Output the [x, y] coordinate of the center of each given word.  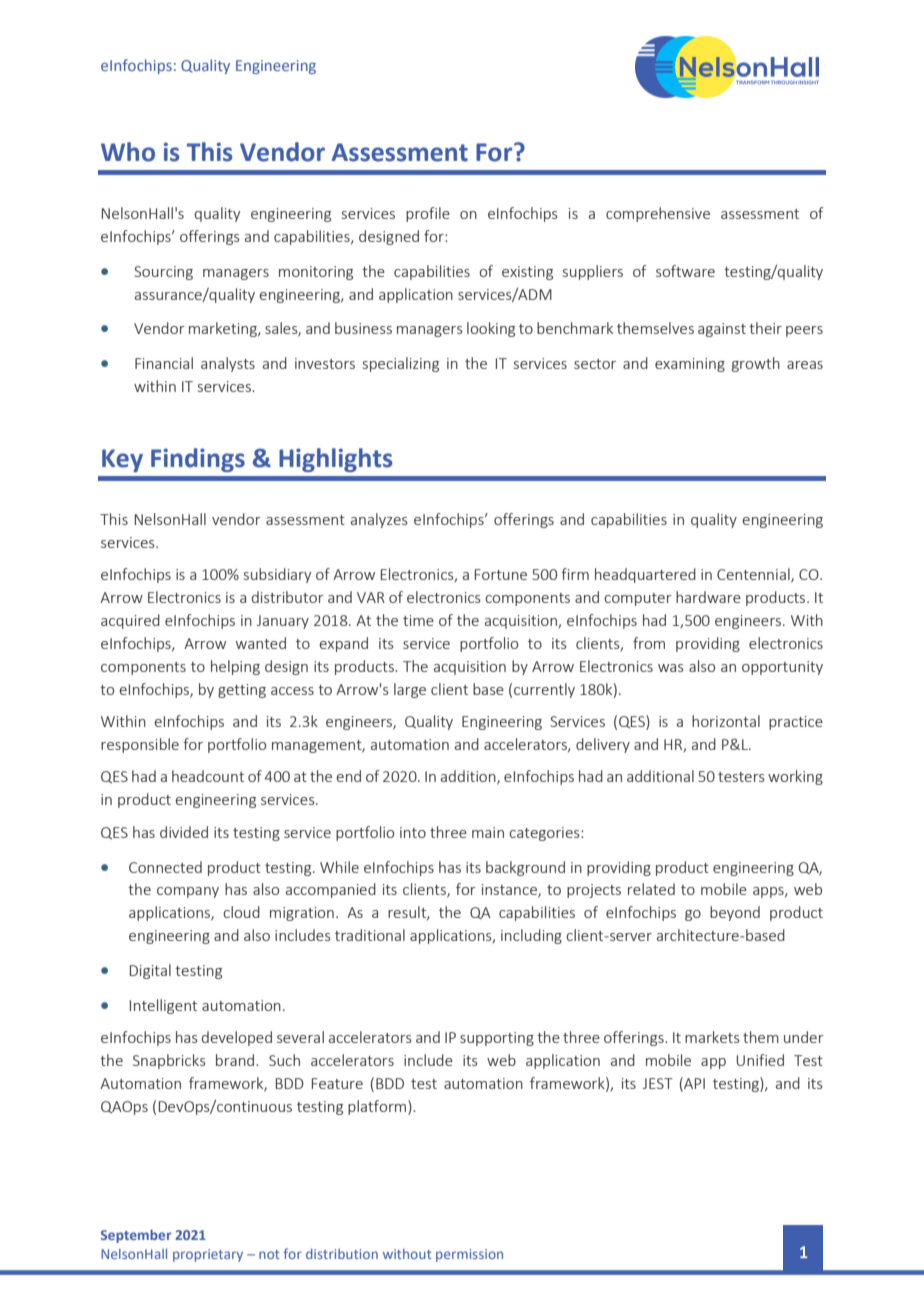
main [488, 832]
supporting [497, 1039]
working [795, 777]
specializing [401, 364]
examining [690, 365]
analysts [228, 364]
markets [712, 1037]
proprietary [208, 1255]
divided [184, 832]
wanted [261, 643]
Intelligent [163, 1006]
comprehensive [658, 214]
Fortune [501, 574]
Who [128, 152]
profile [428, 214]
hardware [708, 597]
